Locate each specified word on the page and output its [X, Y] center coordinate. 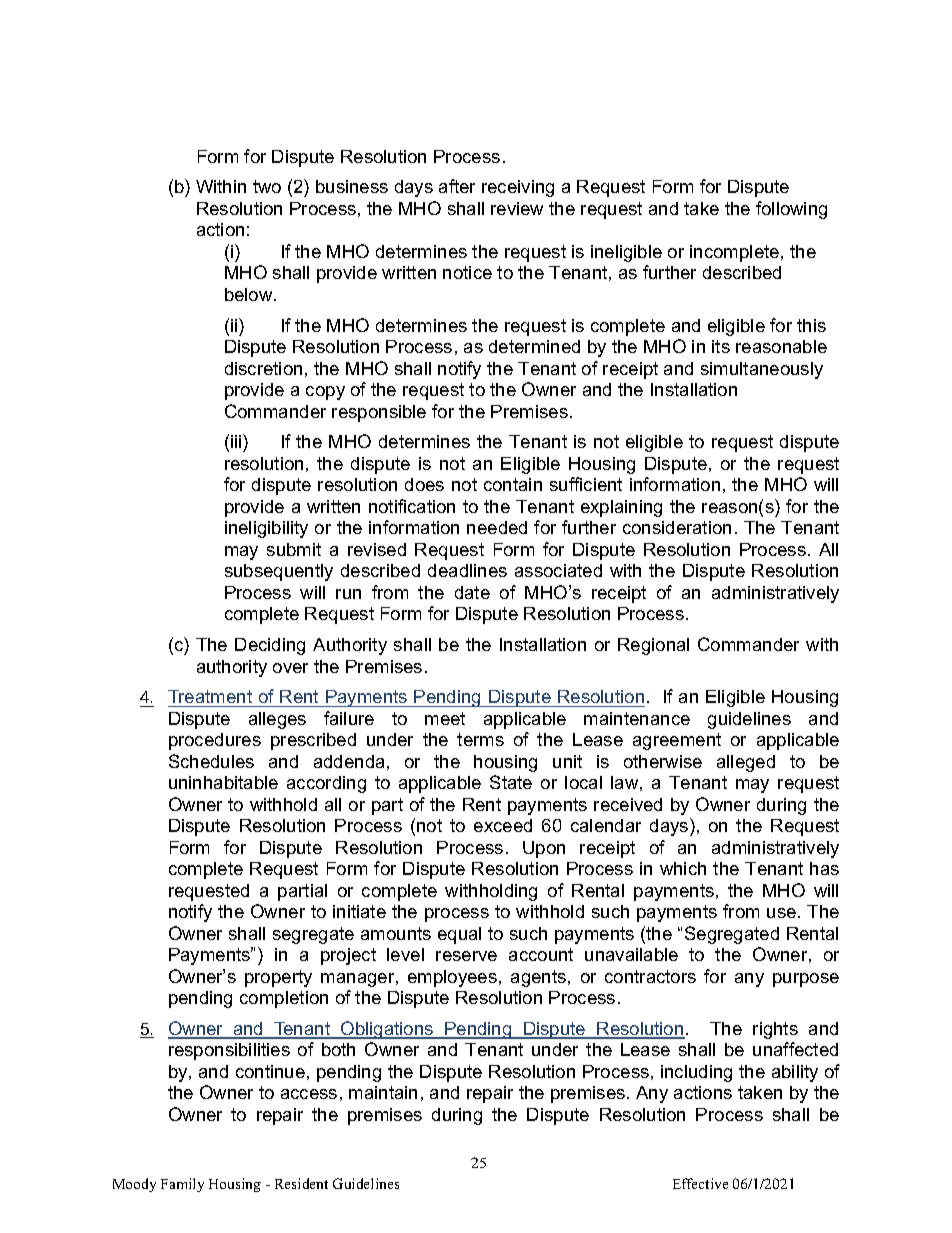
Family [182, 1185]
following [791, 210]
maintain [383, 1092]
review [517, 208]
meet [445, 718]
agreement [677, 741]
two [267, 186]
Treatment [211, 698]
